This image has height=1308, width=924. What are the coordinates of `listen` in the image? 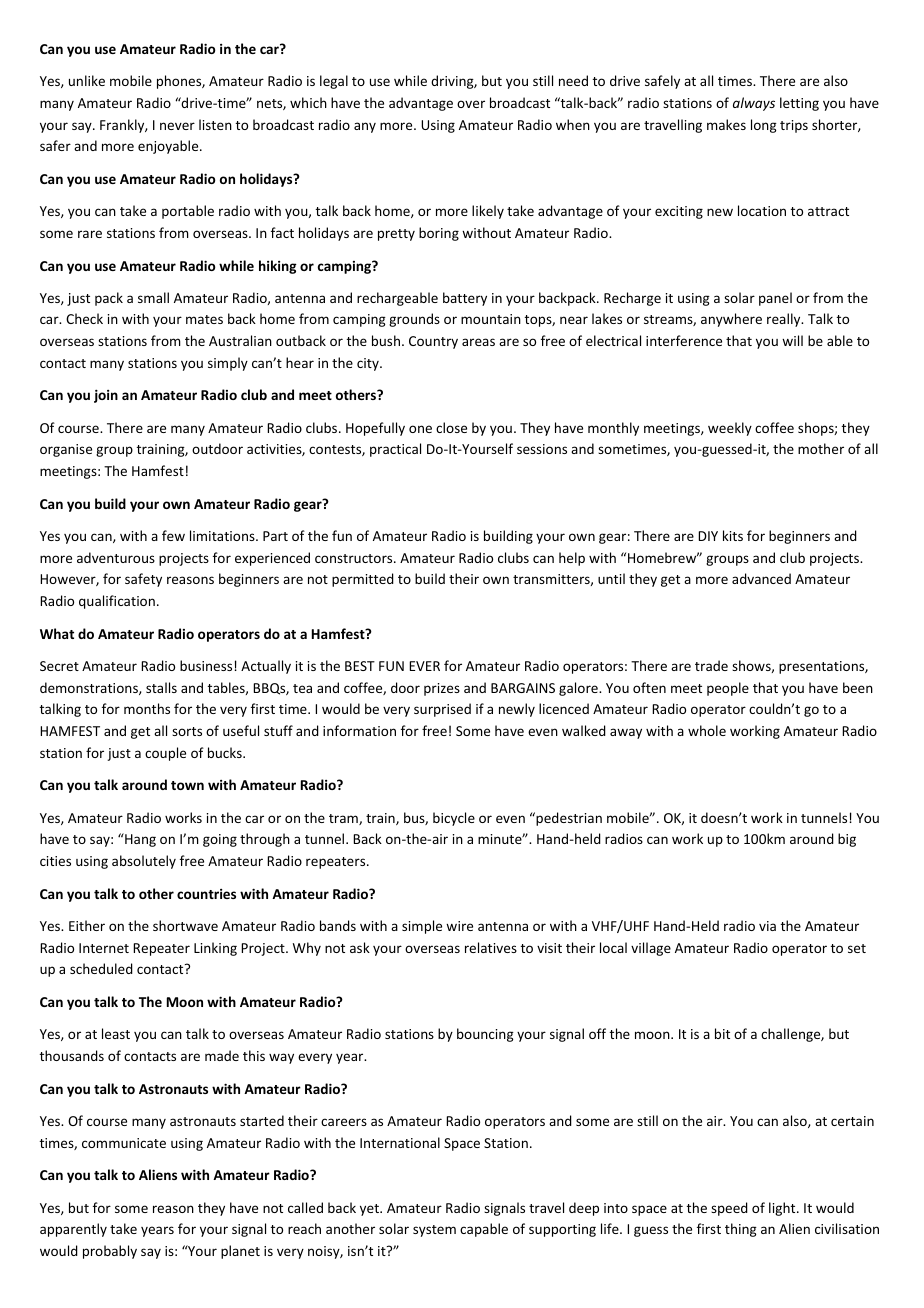 It's located at (215, 124).
